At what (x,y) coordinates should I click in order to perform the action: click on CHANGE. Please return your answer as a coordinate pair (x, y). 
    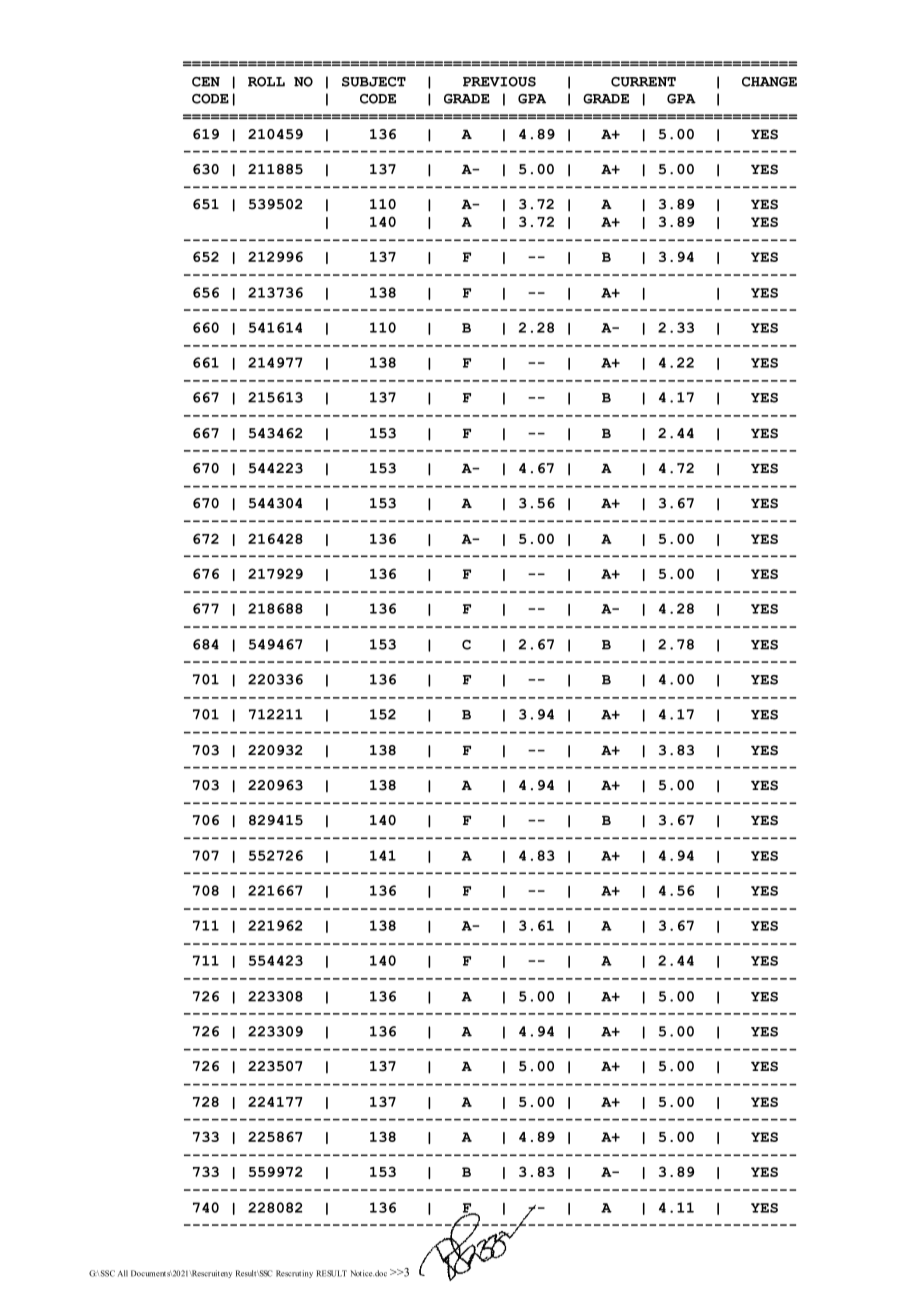
    Looking at the image, I should click on (769, 82).
